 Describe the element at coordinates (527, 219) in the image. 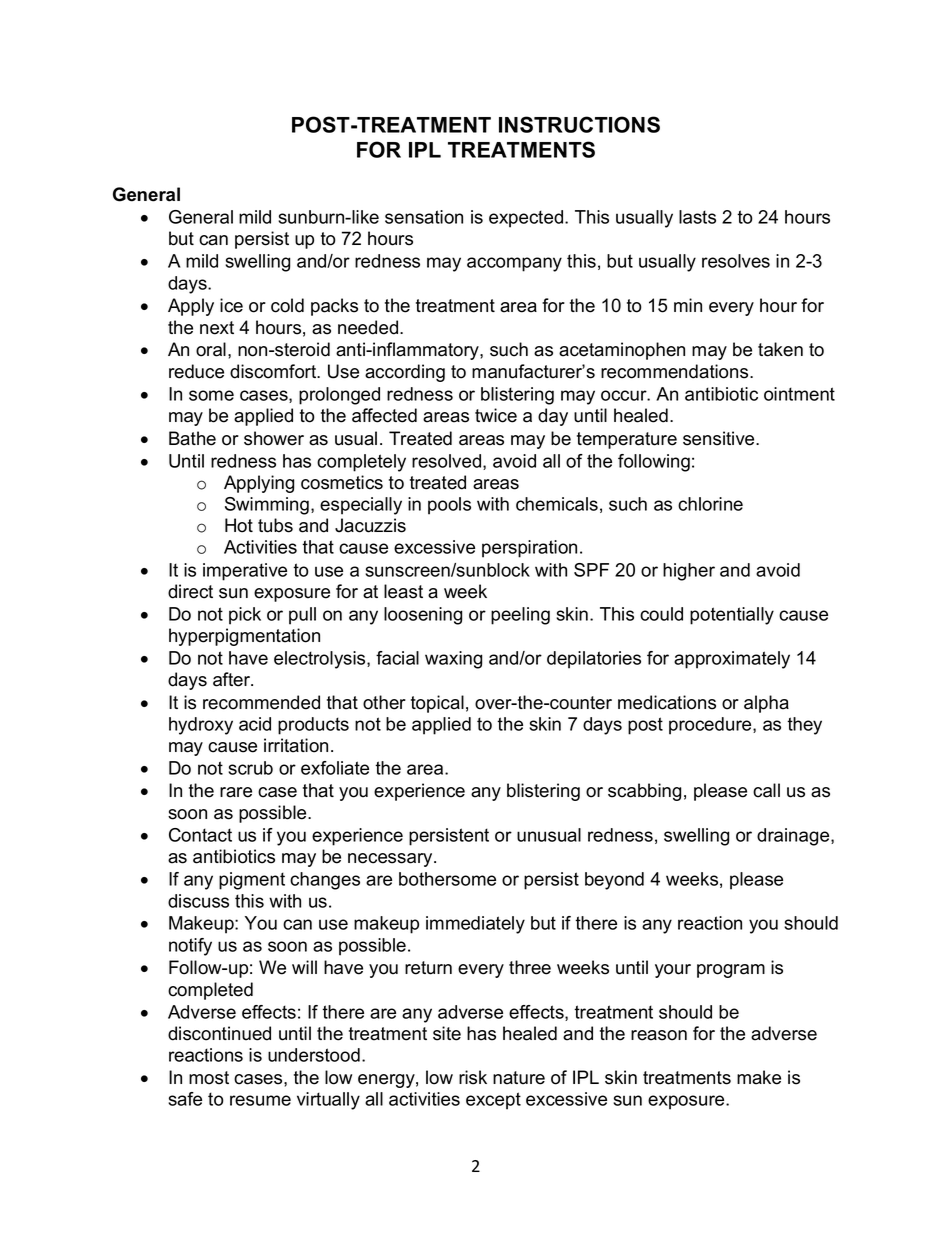

I see `expected` at that location.
